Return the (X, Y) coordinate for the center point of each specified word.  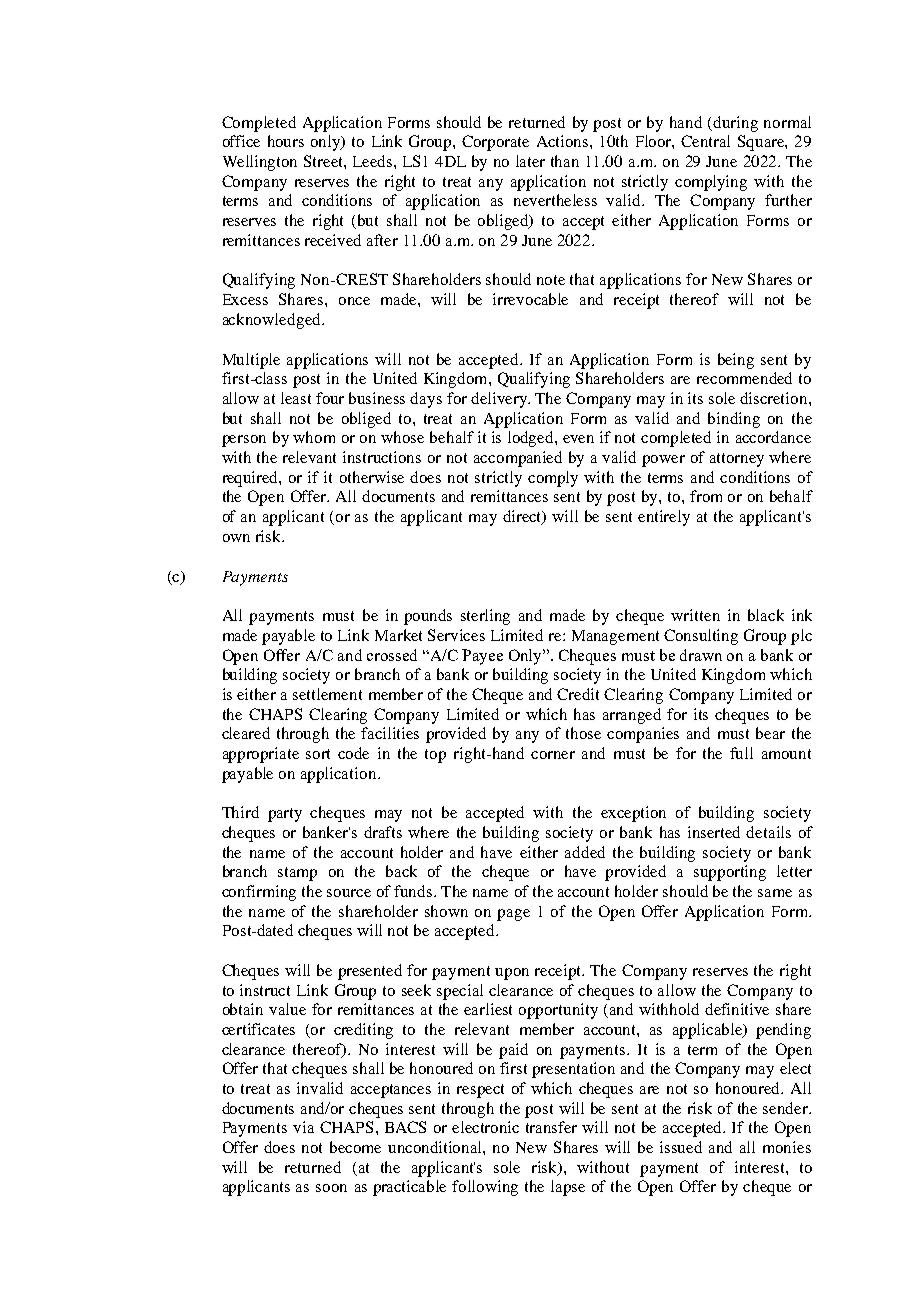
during (735, 124)
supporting (730, 873)
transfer (551, 1127)
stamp (297, 874)
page (513, 915)
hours (286, 141)
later (530, 161)
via (303, 1127)
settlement (327, 694)
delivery (500, 400)
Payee (482, 657)
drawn (701, 655)
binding (734, 420)
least (296, 398)
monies (787, 1147)
